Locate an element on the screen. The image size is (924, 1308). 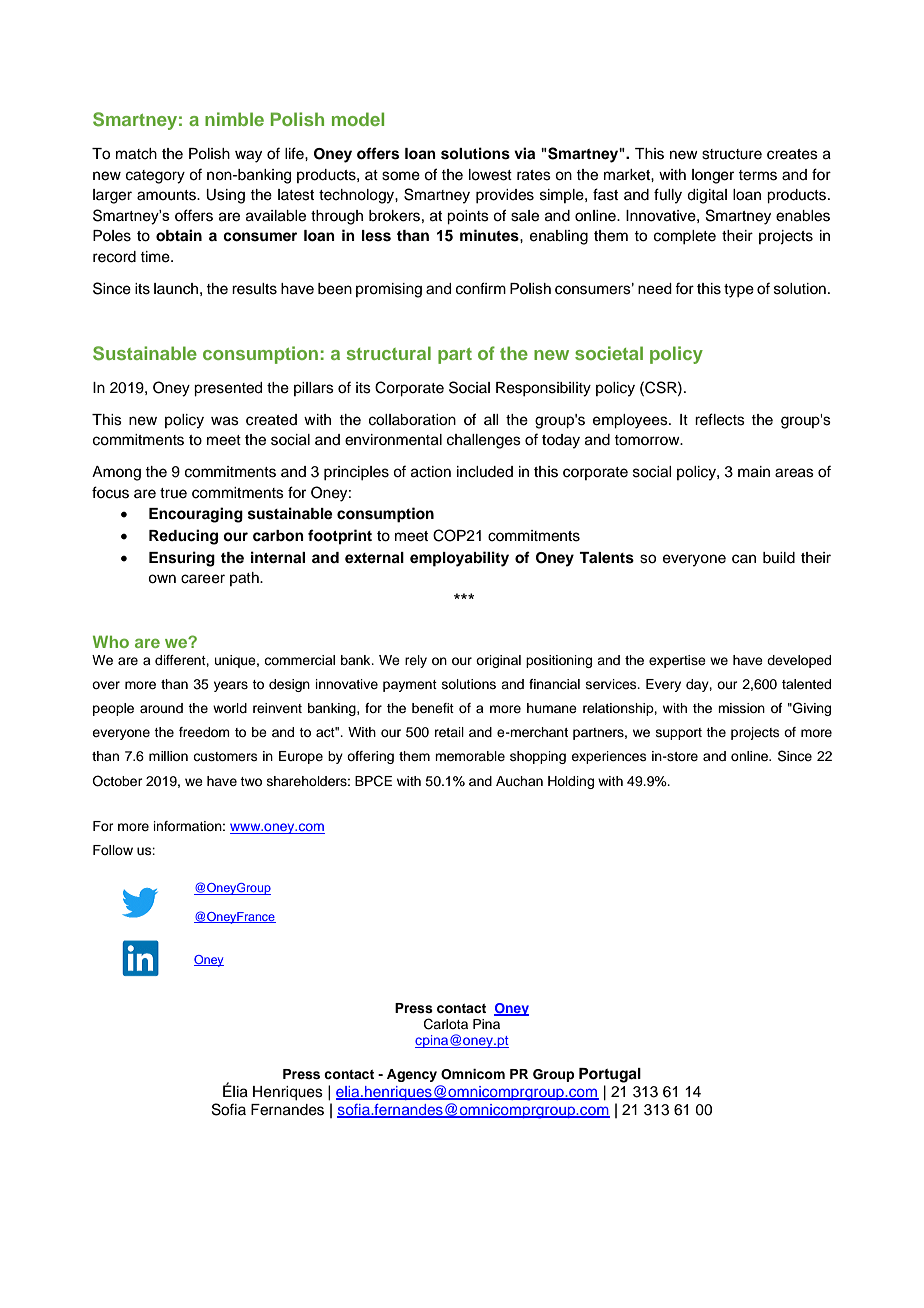
lowest is located at coordinates (490, 175).
